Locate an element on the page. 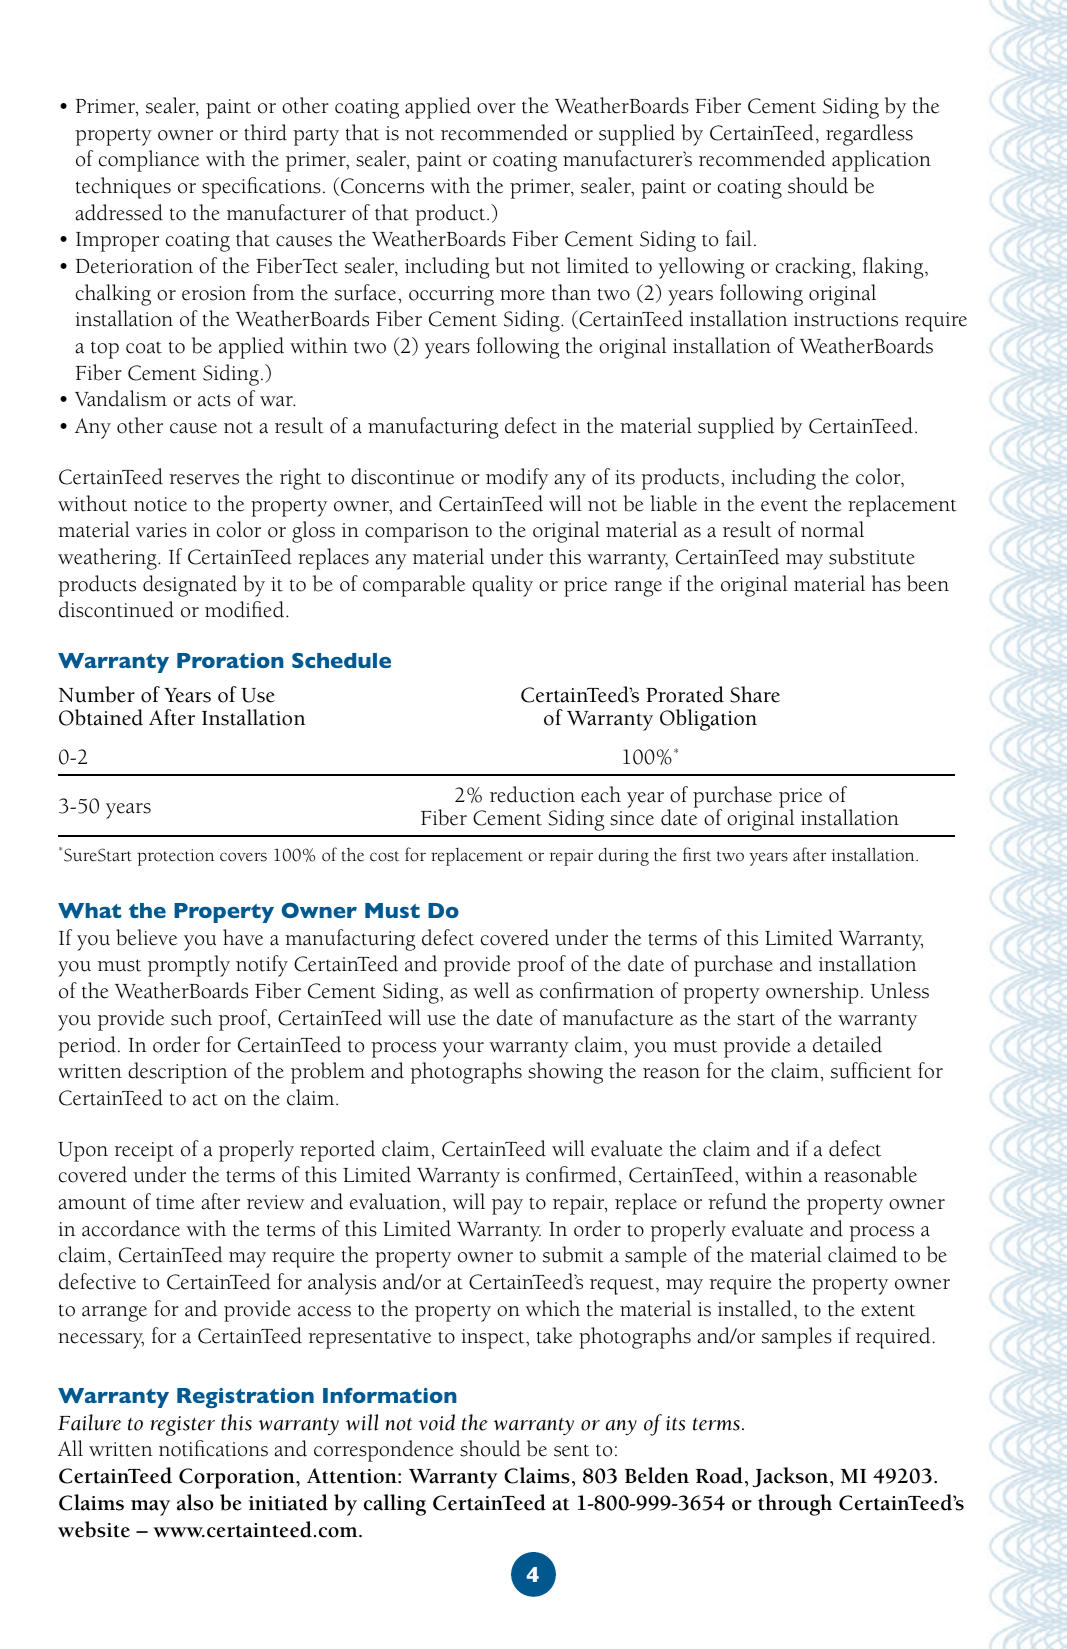 The height and width of the document is (1649, 1067). but is located at coordinates (510, 265).
